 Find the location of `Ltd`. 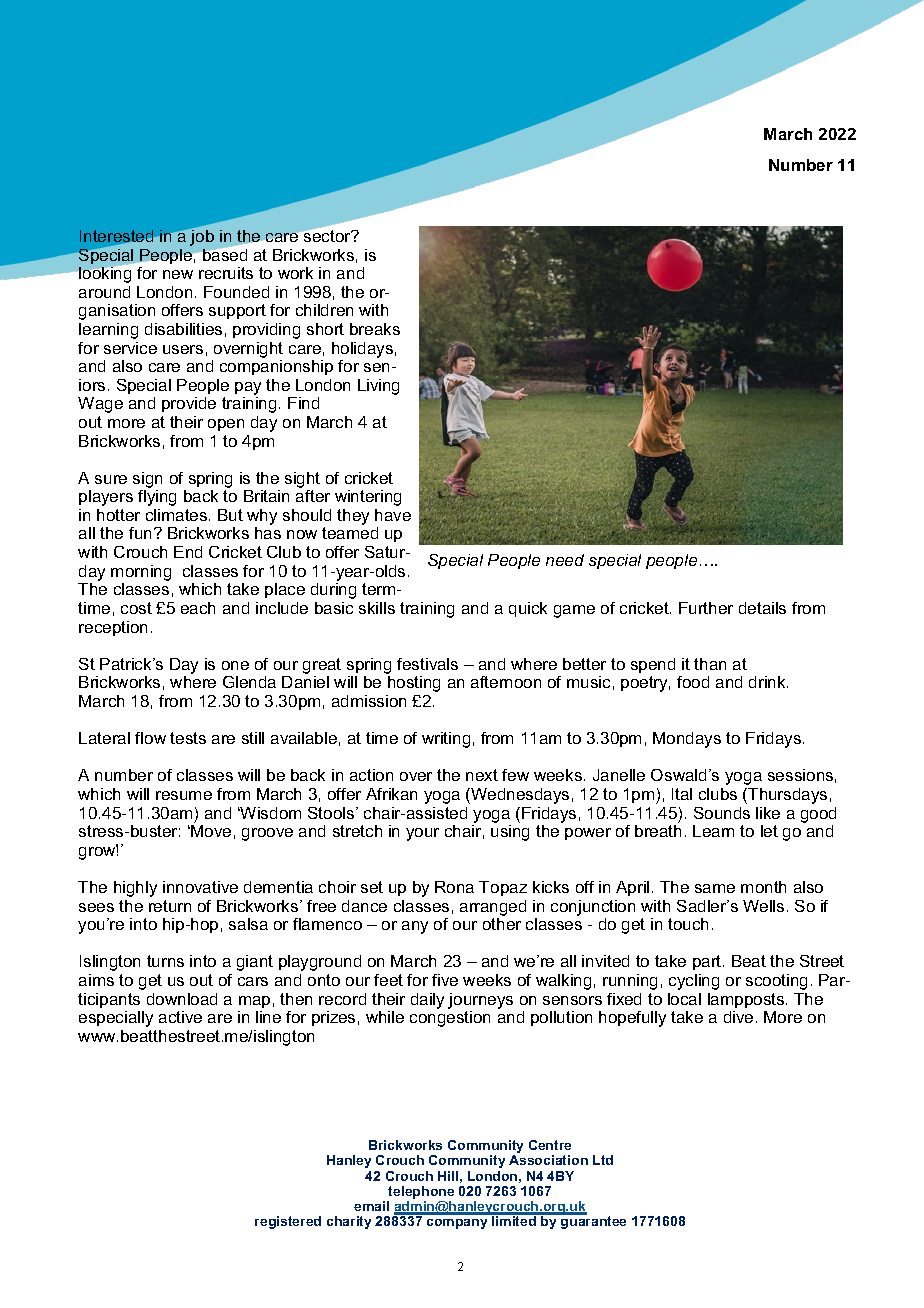

Ltd is located at coordinates (603, 1160).
